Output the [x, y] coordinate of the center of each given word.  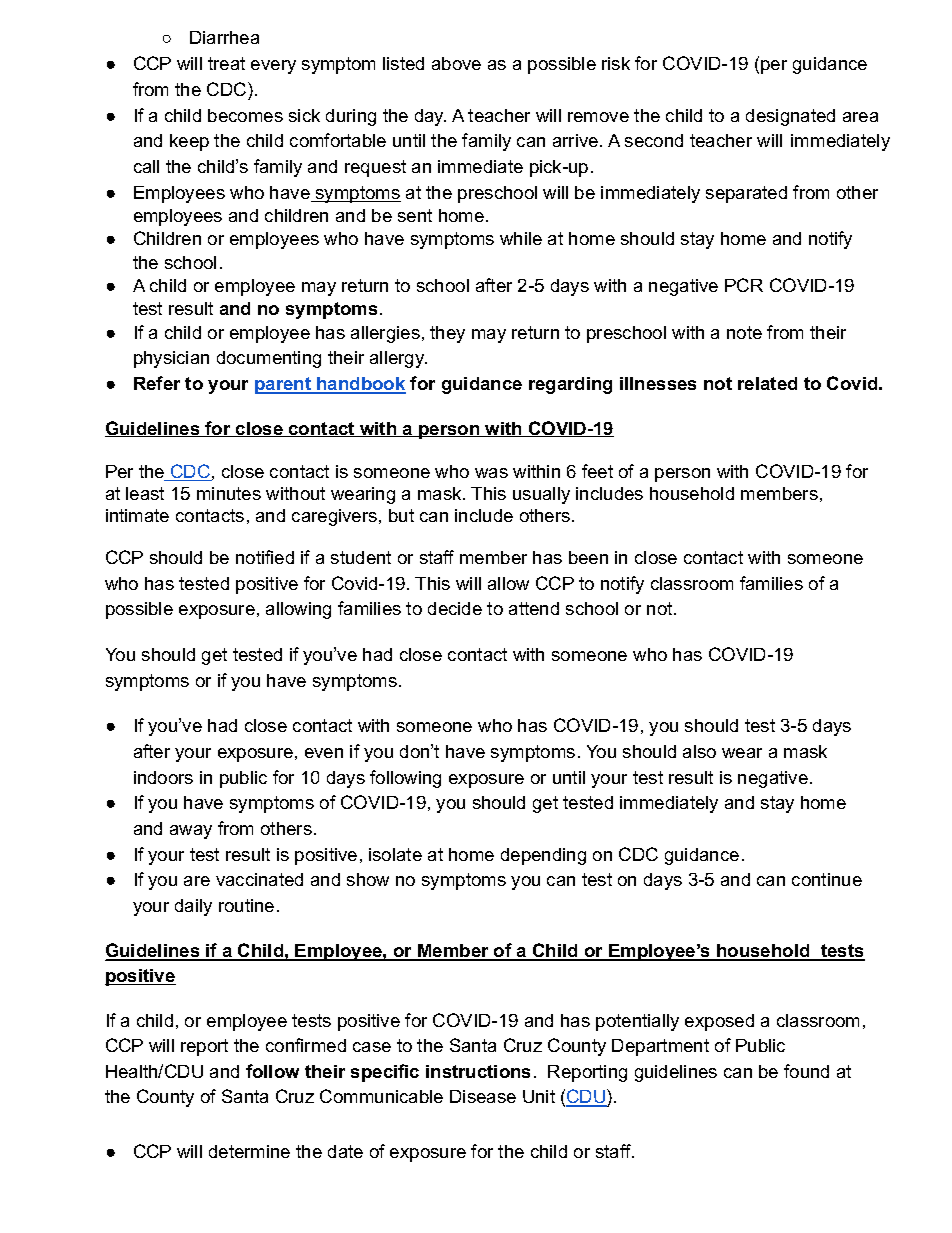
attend [534, 608]
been [588, 557]
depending [543, 856]
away [191, 832]
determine [249, 1151]
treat [226, 63]
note [744, 332]
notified [265, 557]
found [806, 1071]
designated [790, 117]
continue [827, 879]
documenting [269, 359]
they [447, 334]
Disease [483, 1096]
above [456, 63]
